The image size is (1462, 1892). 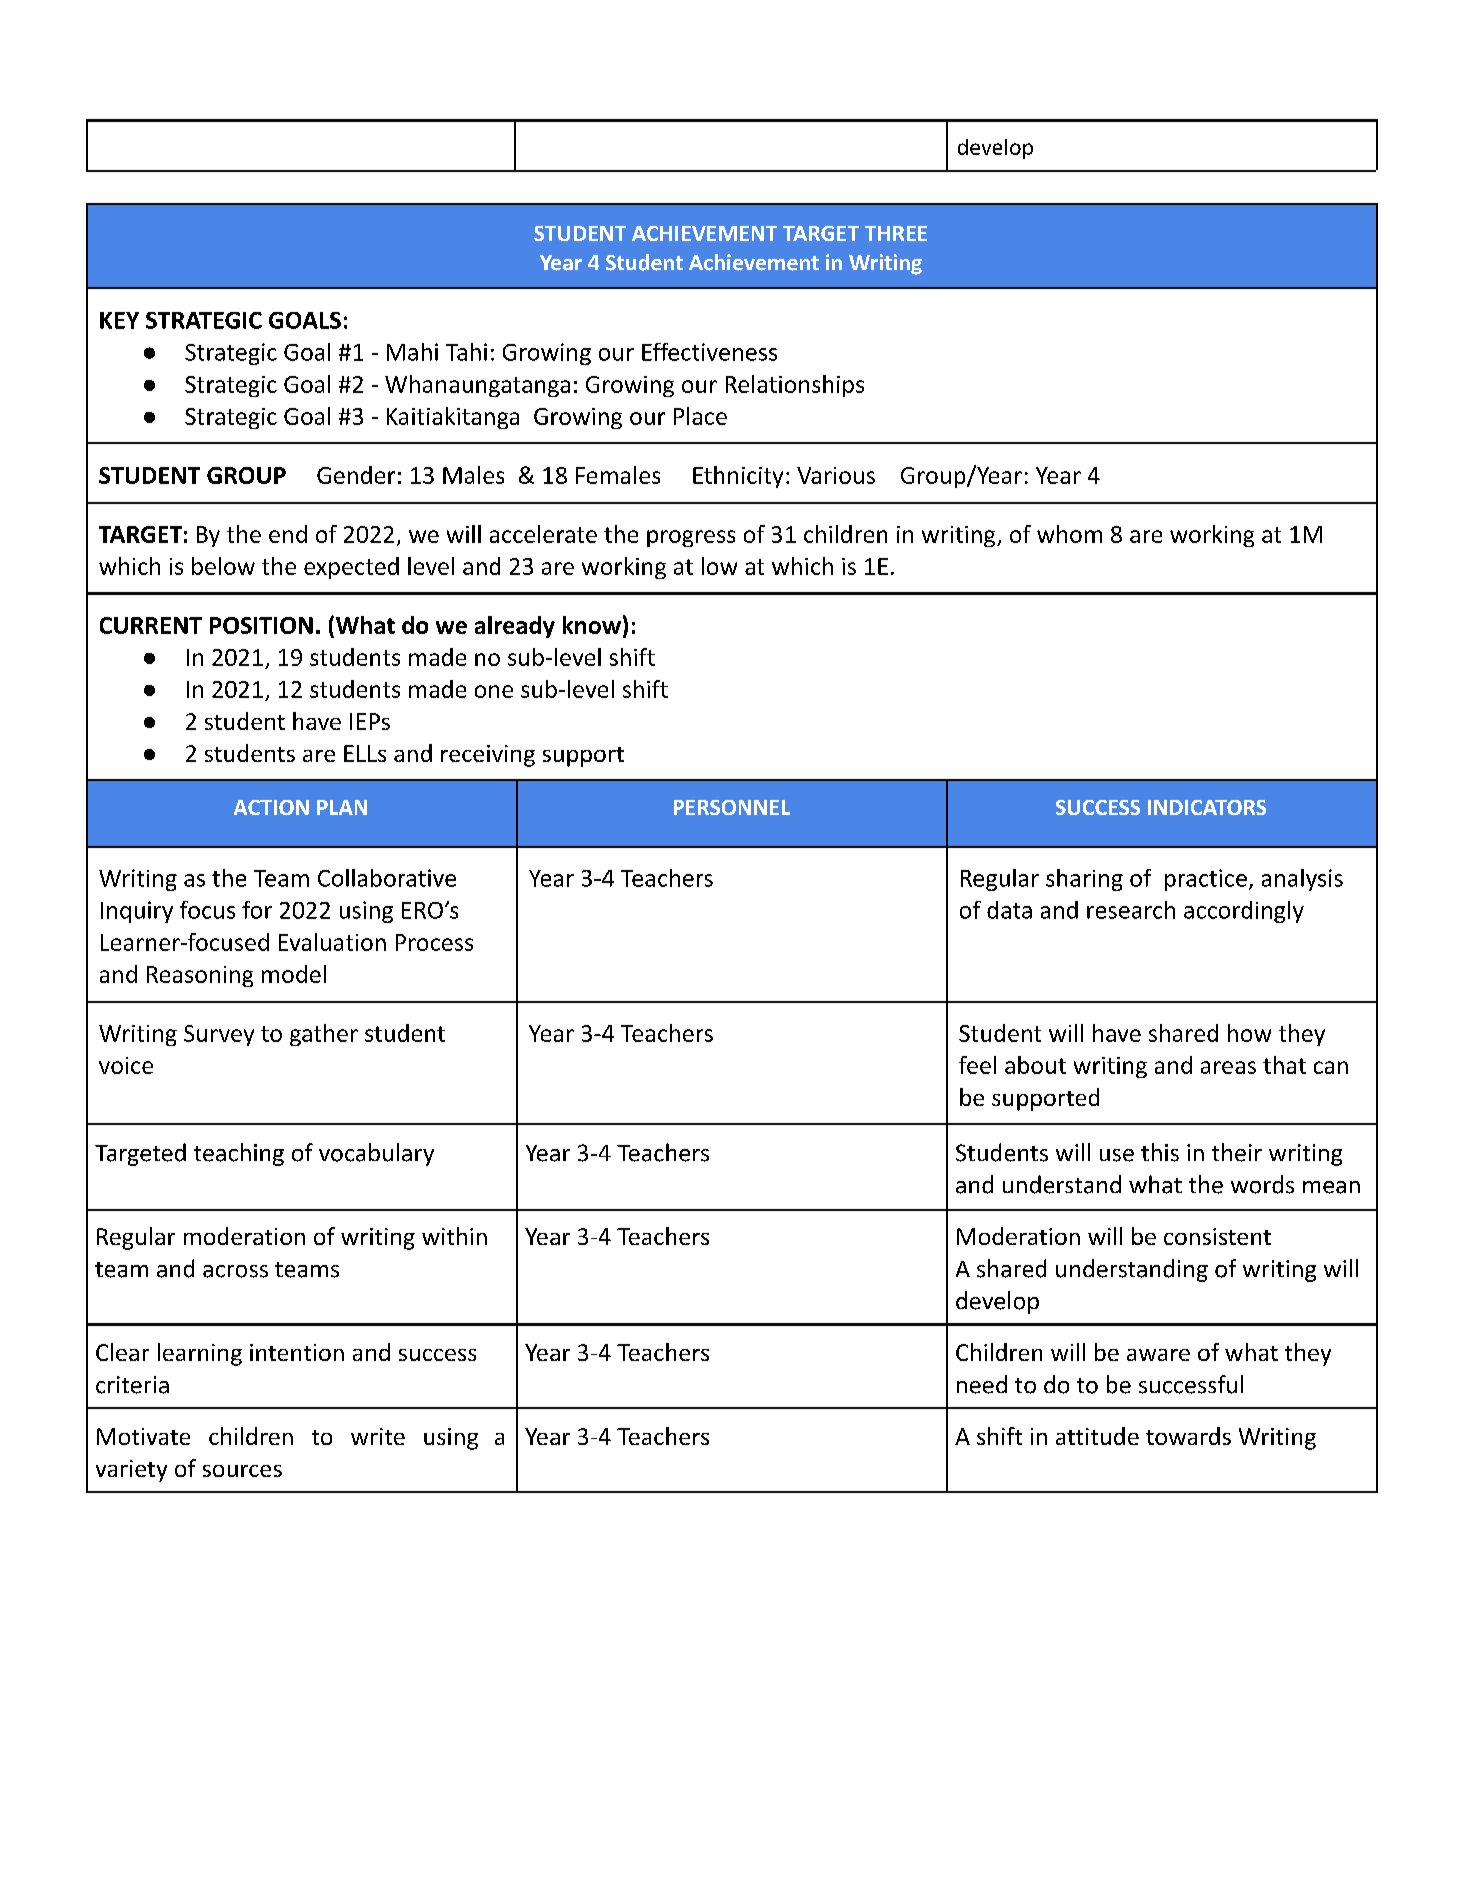 I want to click on THREE, so click(x=896, y=233).
